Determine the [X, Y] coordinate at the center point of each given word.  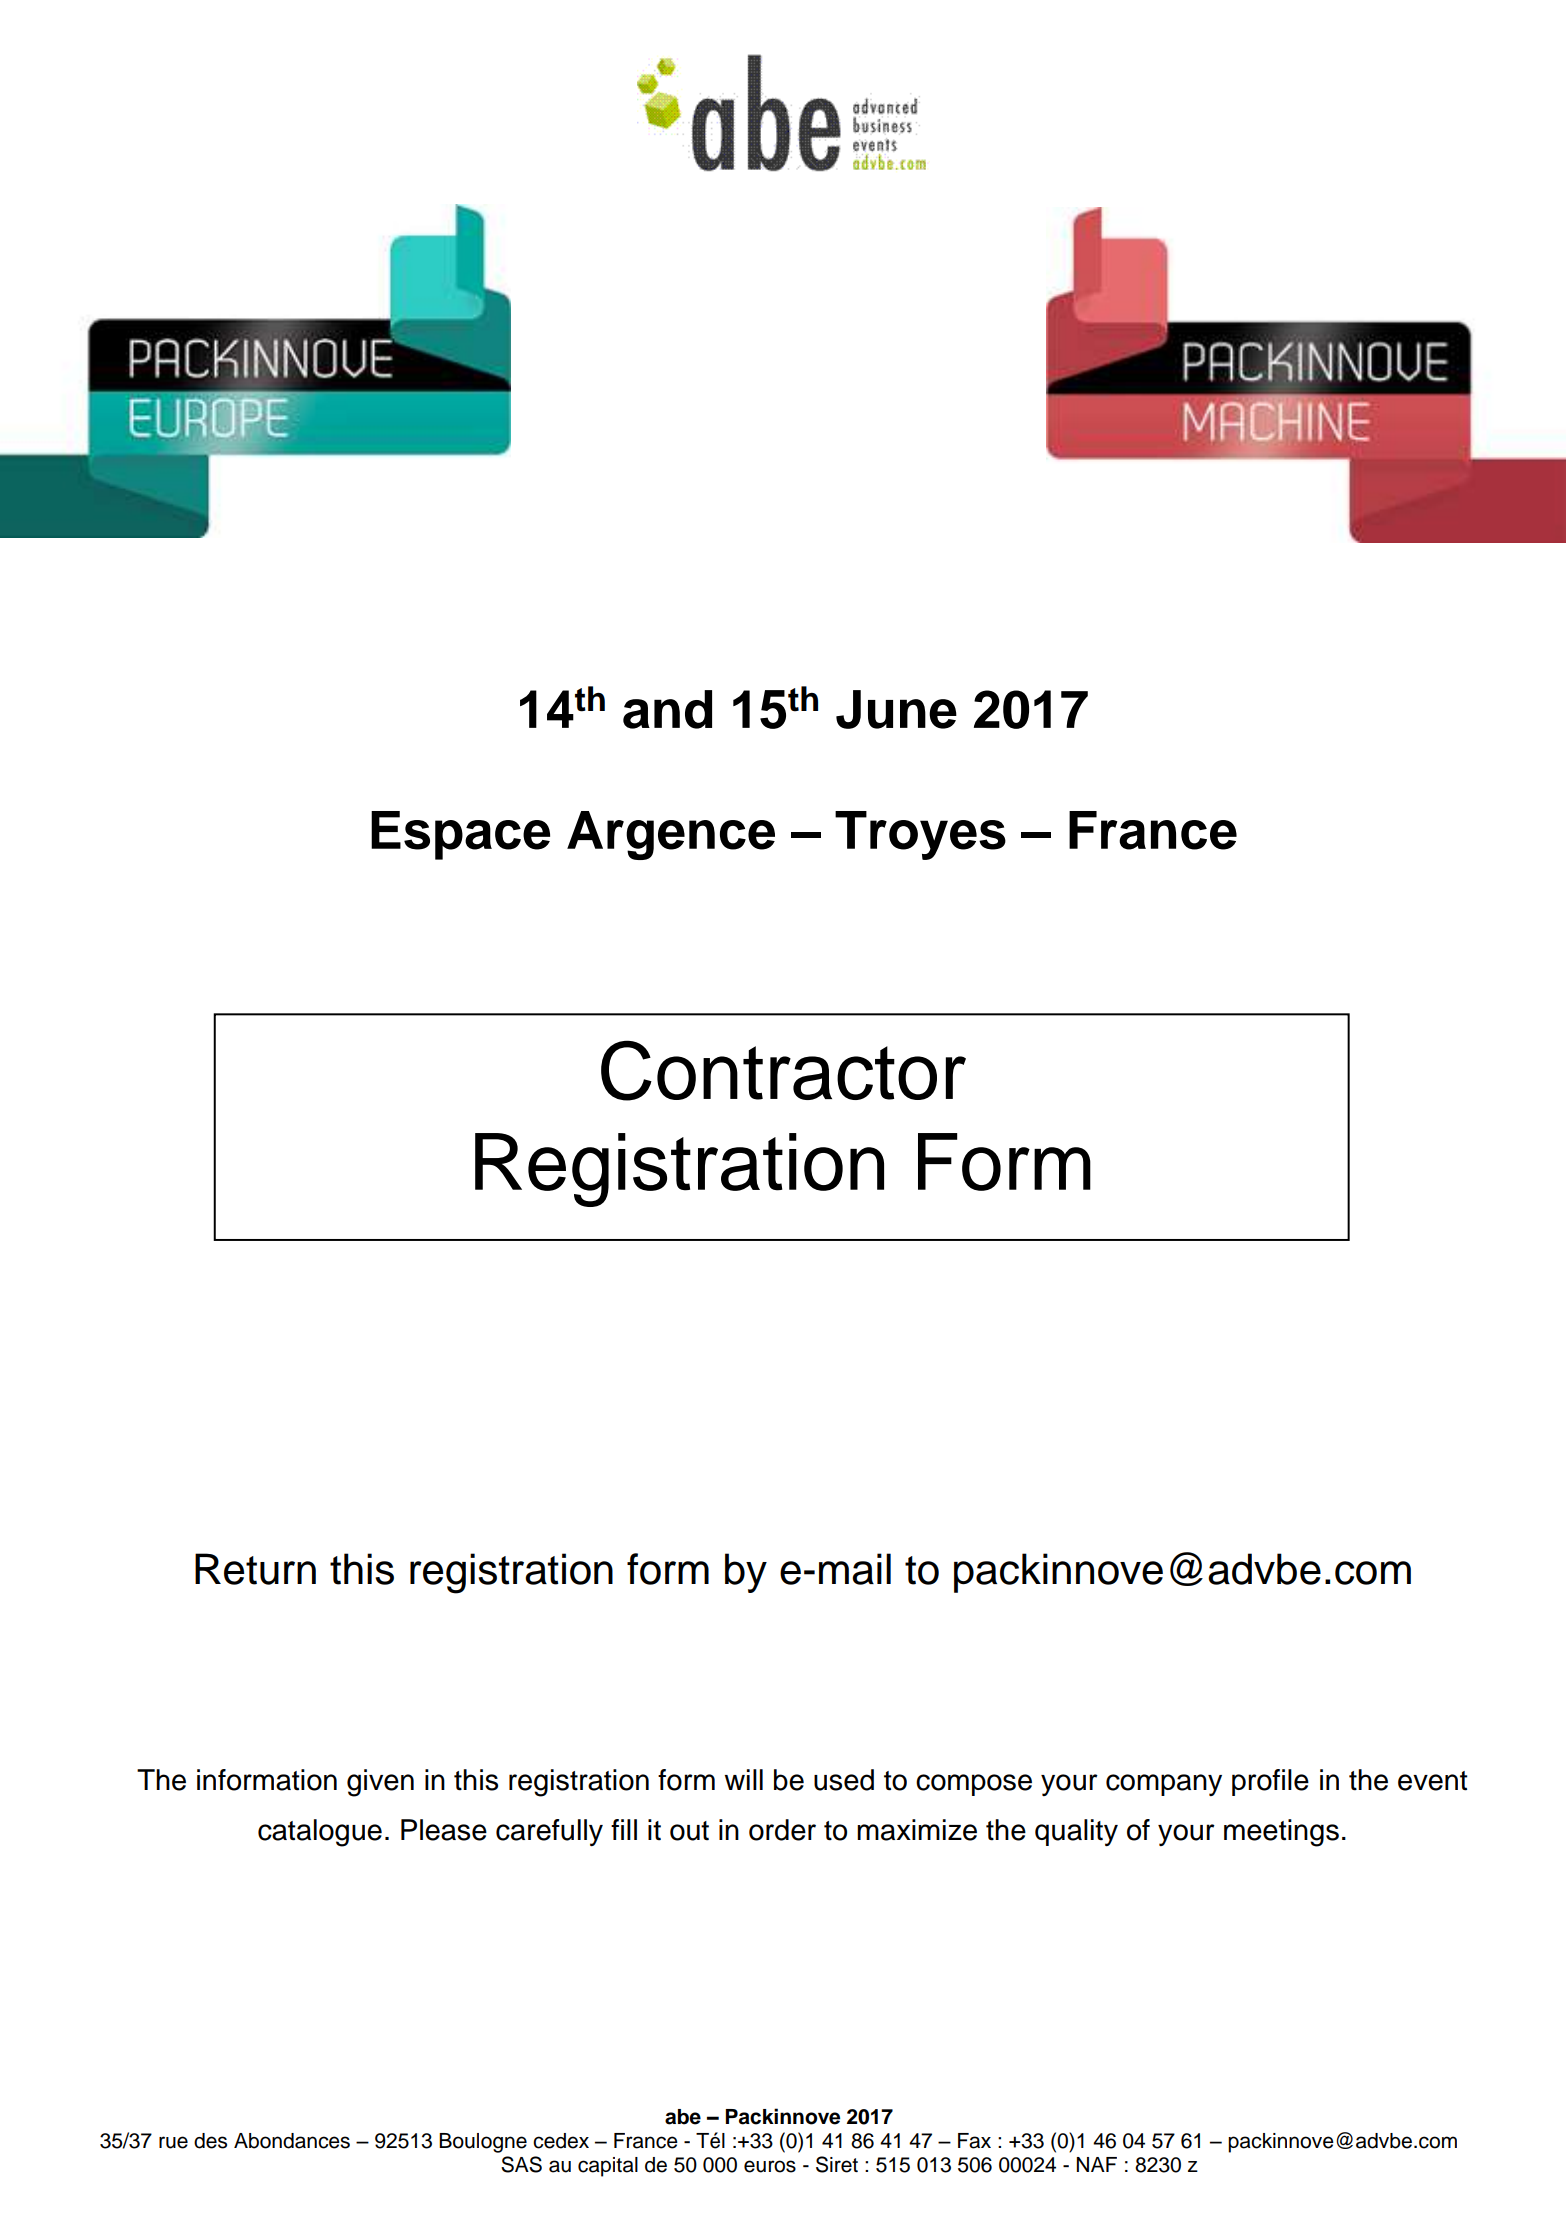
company [1164, 1785]
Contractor [783, 1070]
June [896, 709]
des [210, 2141]
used [844, 1780]
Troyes [920, 835]
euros [770, 2166]
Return [255, 1569]
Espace [460, 835]
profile [1270, 1782]
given [380, 1783]
